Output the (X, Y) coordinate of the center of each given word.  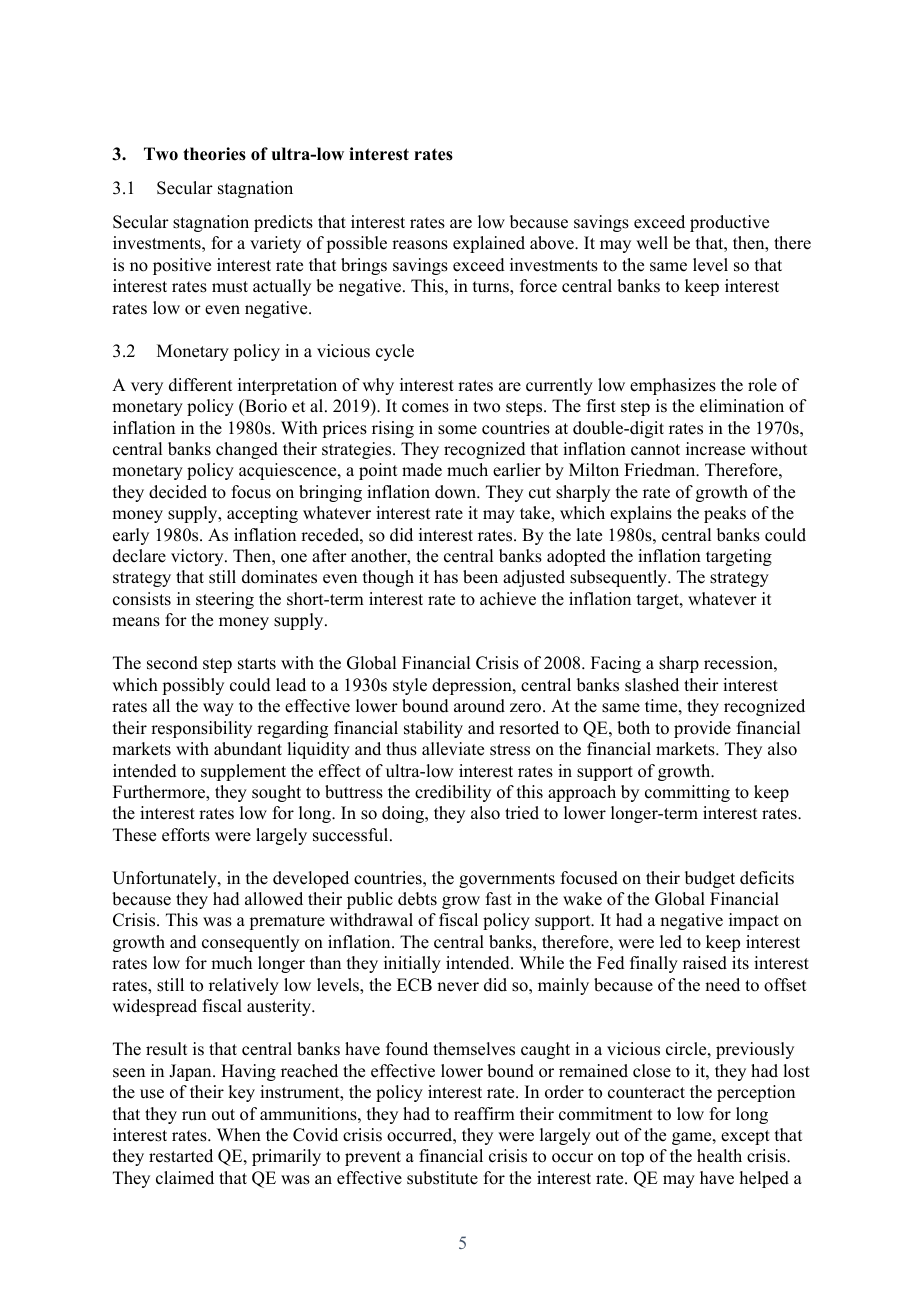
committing (687, 793)
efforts (186, 835)
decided (178, 492)
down (457, 492)
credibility (453, 793)
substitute (442, 1178)
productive (729, 223)
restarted (181, 1156)
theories (214, 154)
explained (489, 244)
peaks (725, 514)
